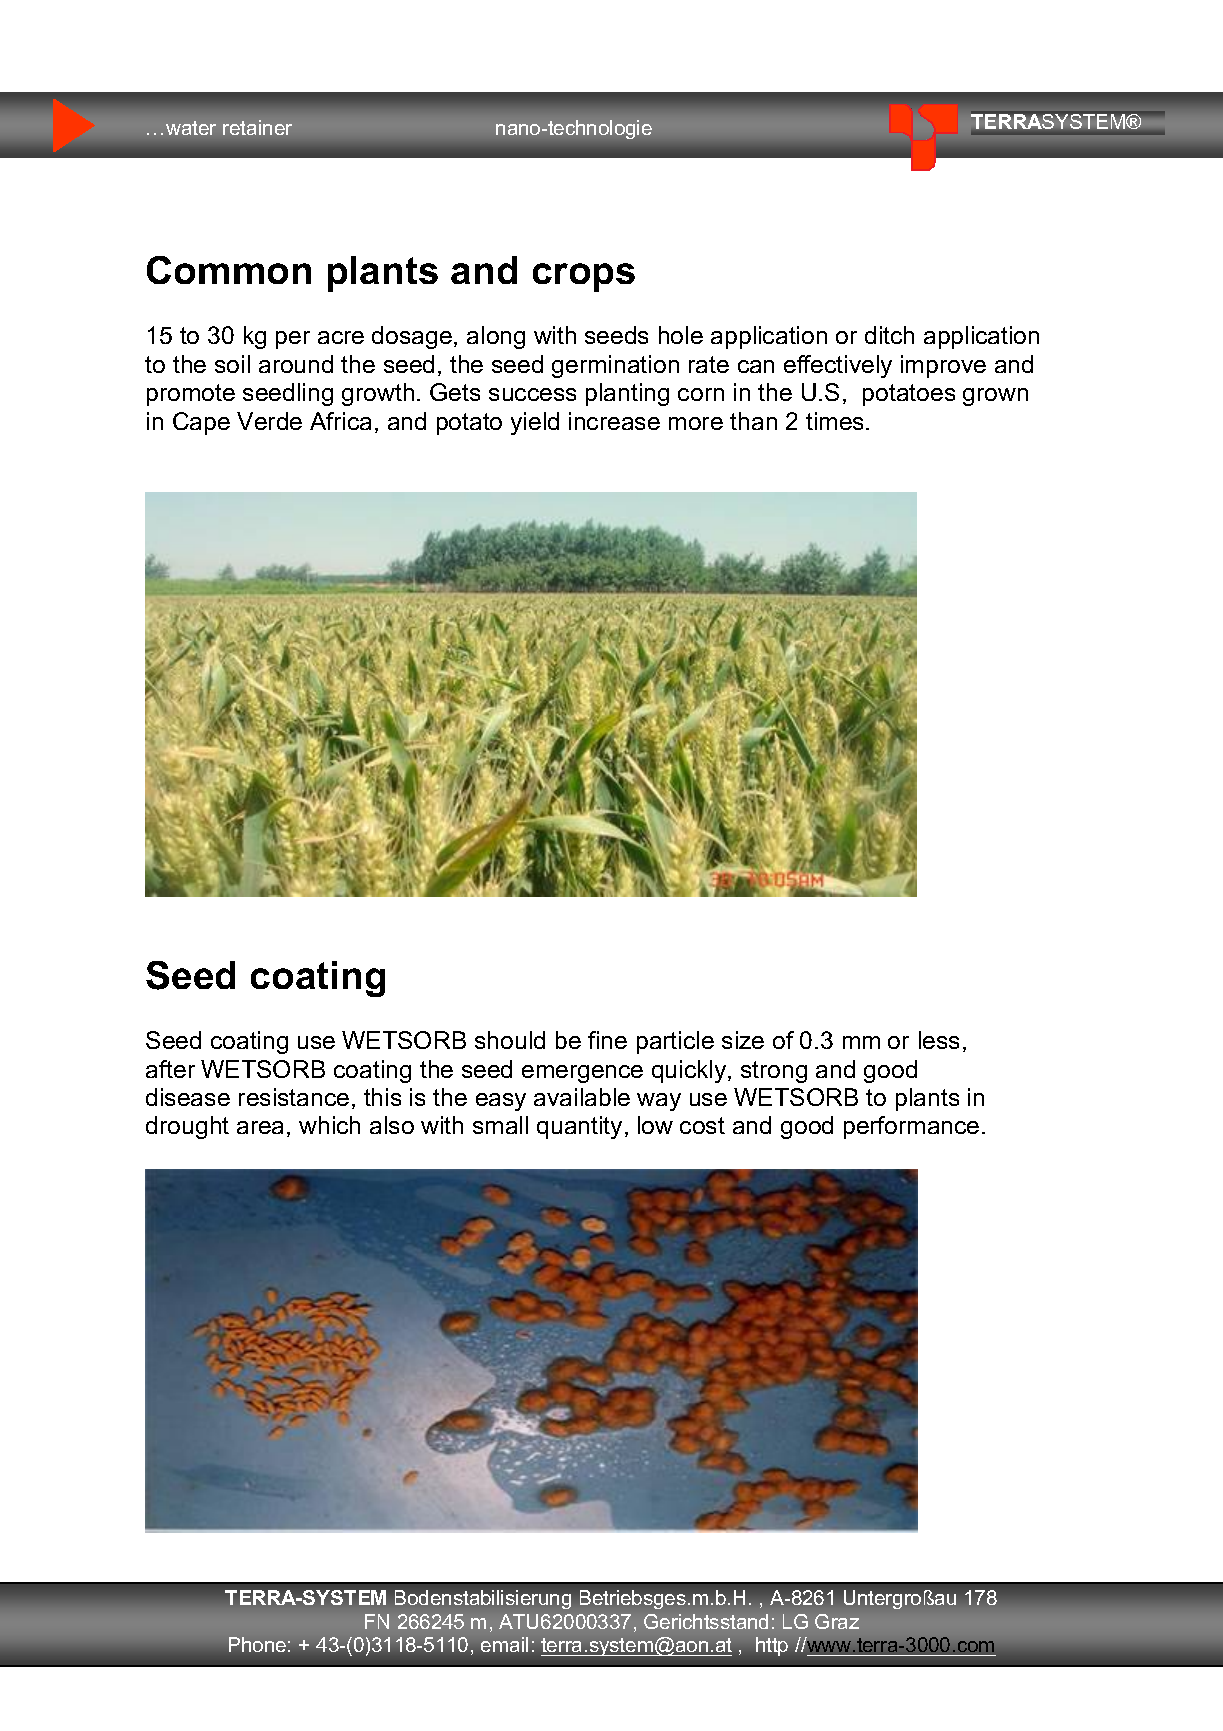  What do you see at coordinates (269, 421) in the screenshot?
I see `Verde` at bounding box center [269, 421].
